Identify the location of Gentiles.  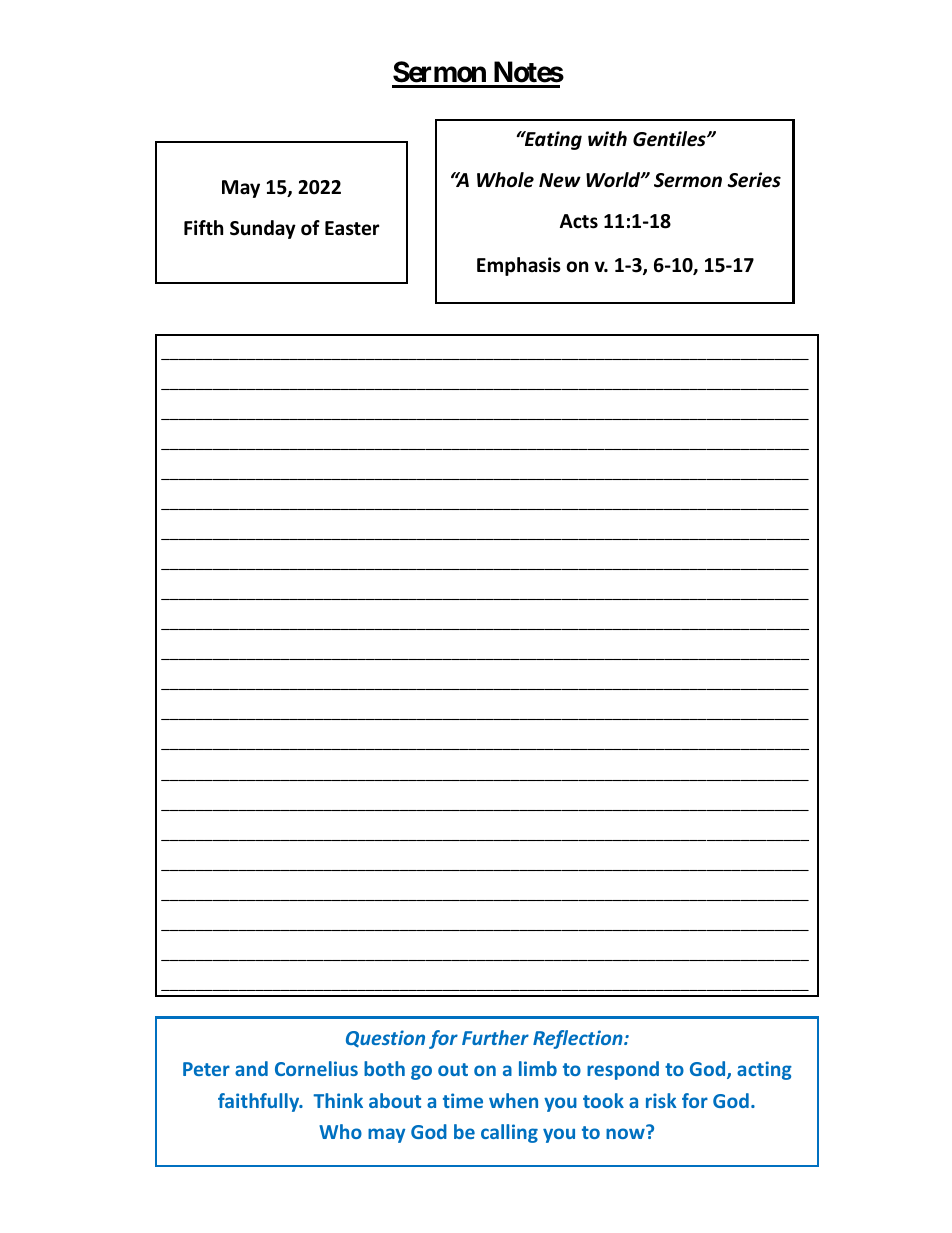
(670, 139).
